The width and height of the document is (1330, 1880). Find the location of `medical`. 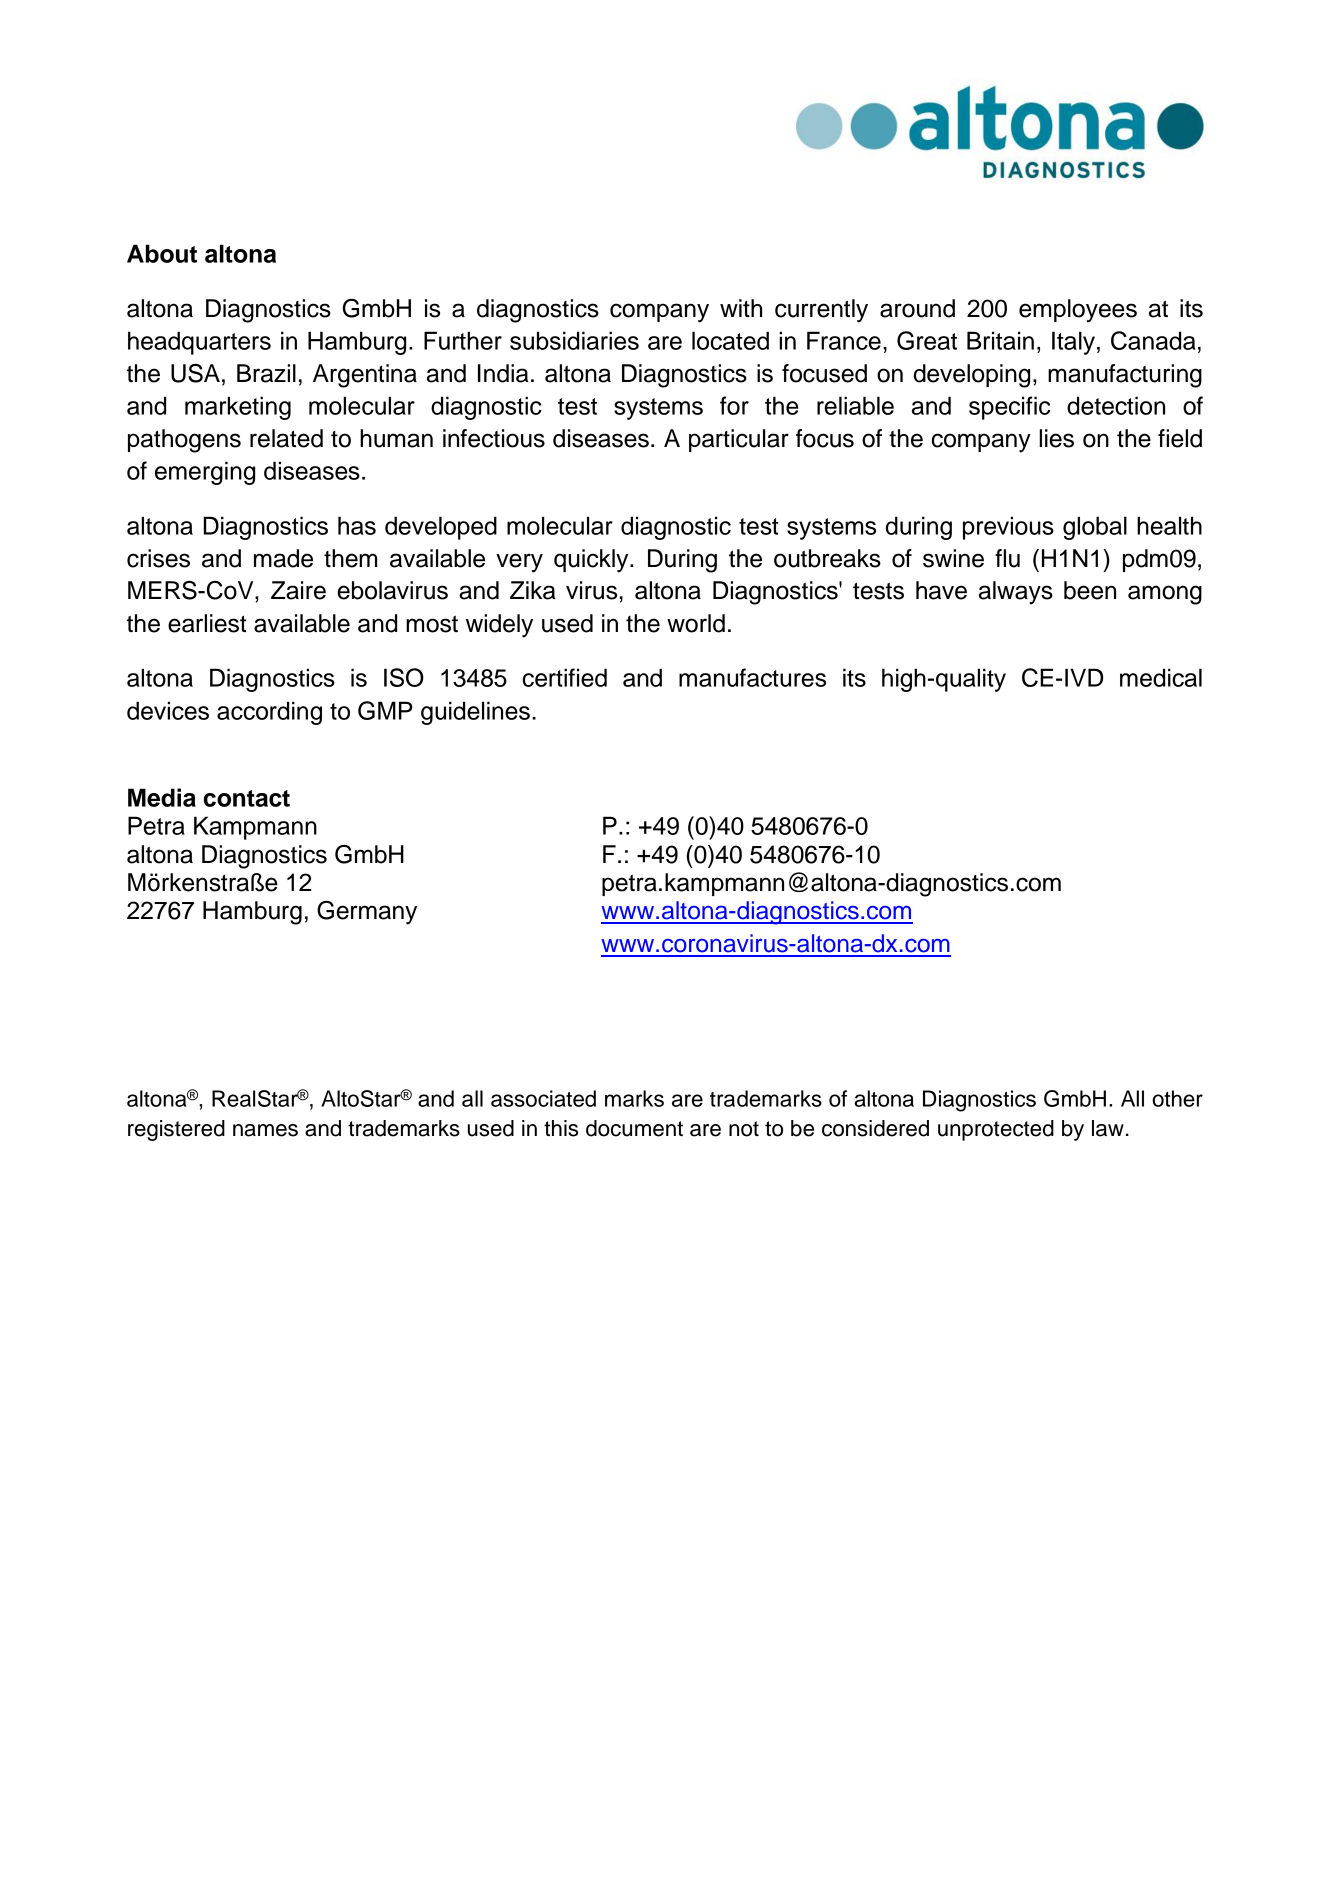

medical is located at coordinates (1161, 677).
